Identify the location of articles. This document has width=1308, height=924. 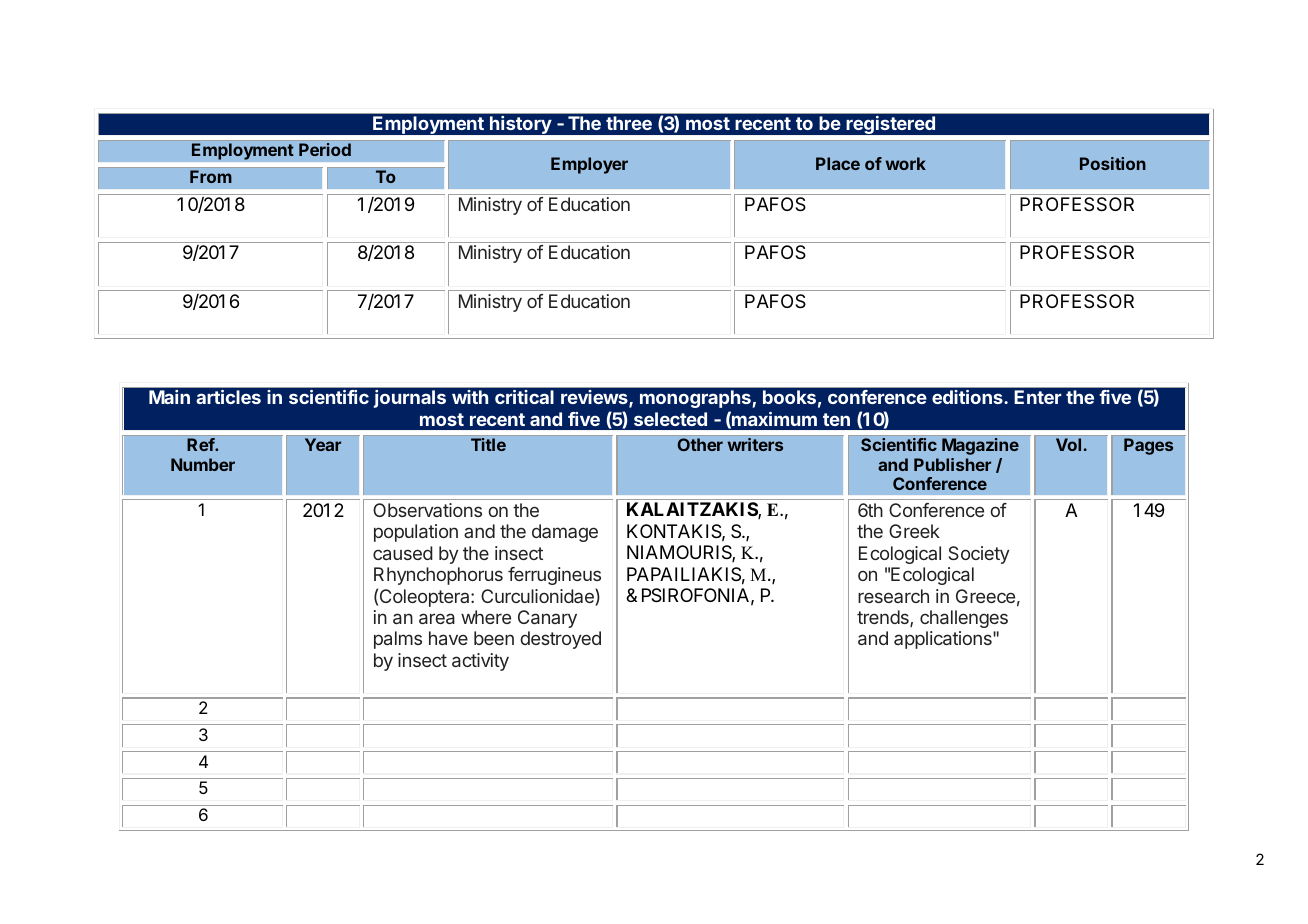
(228, 397).
